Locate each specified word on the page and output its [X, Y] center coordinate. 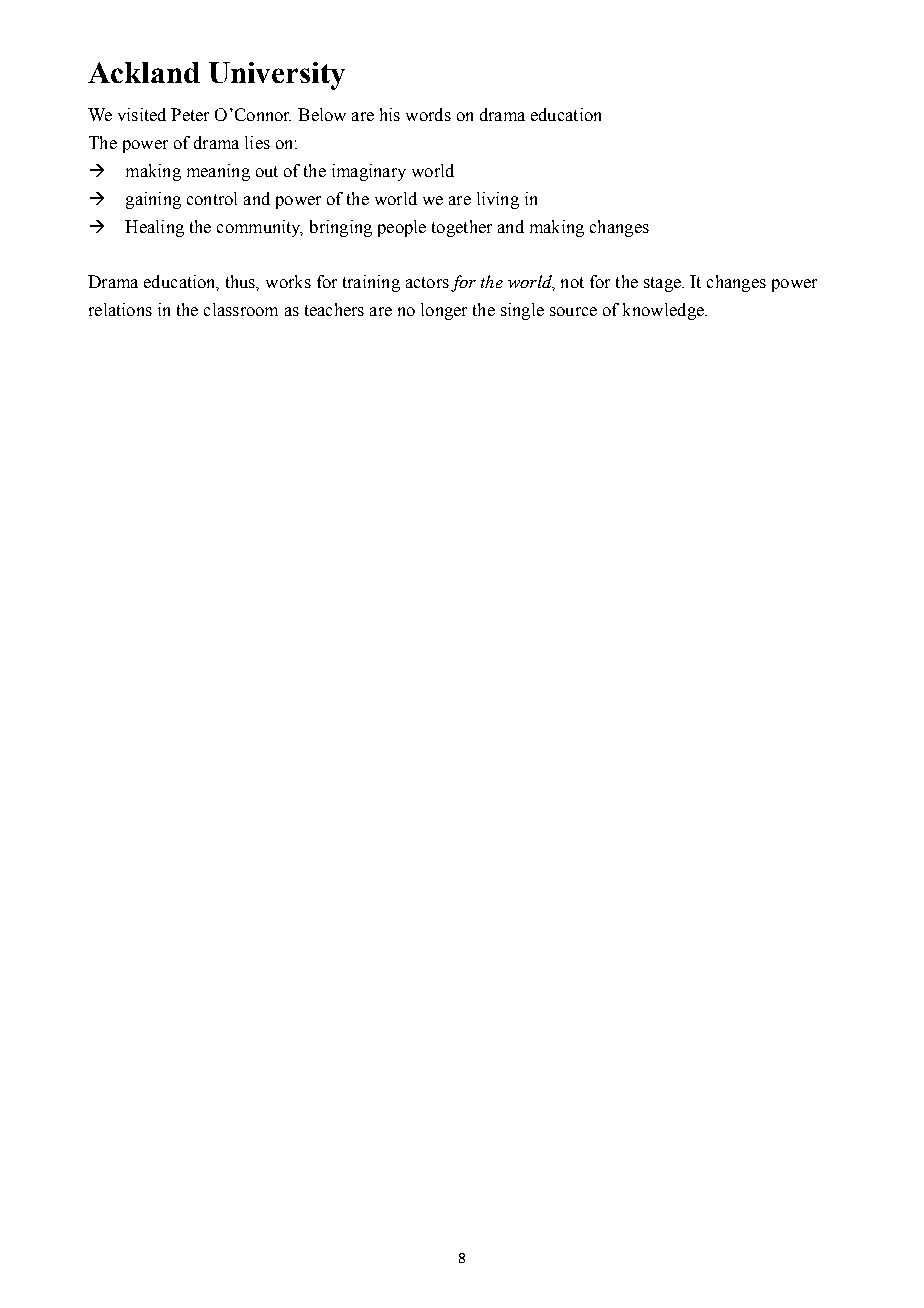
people [402, 228]
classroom [241, 309]
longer [444, 311]
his [390, 114]
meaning [218, 172]
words [428, 114]
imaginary [369, 172]
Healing [154, 228]
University [277, 76]
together [462, 228]
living [498, 200]
